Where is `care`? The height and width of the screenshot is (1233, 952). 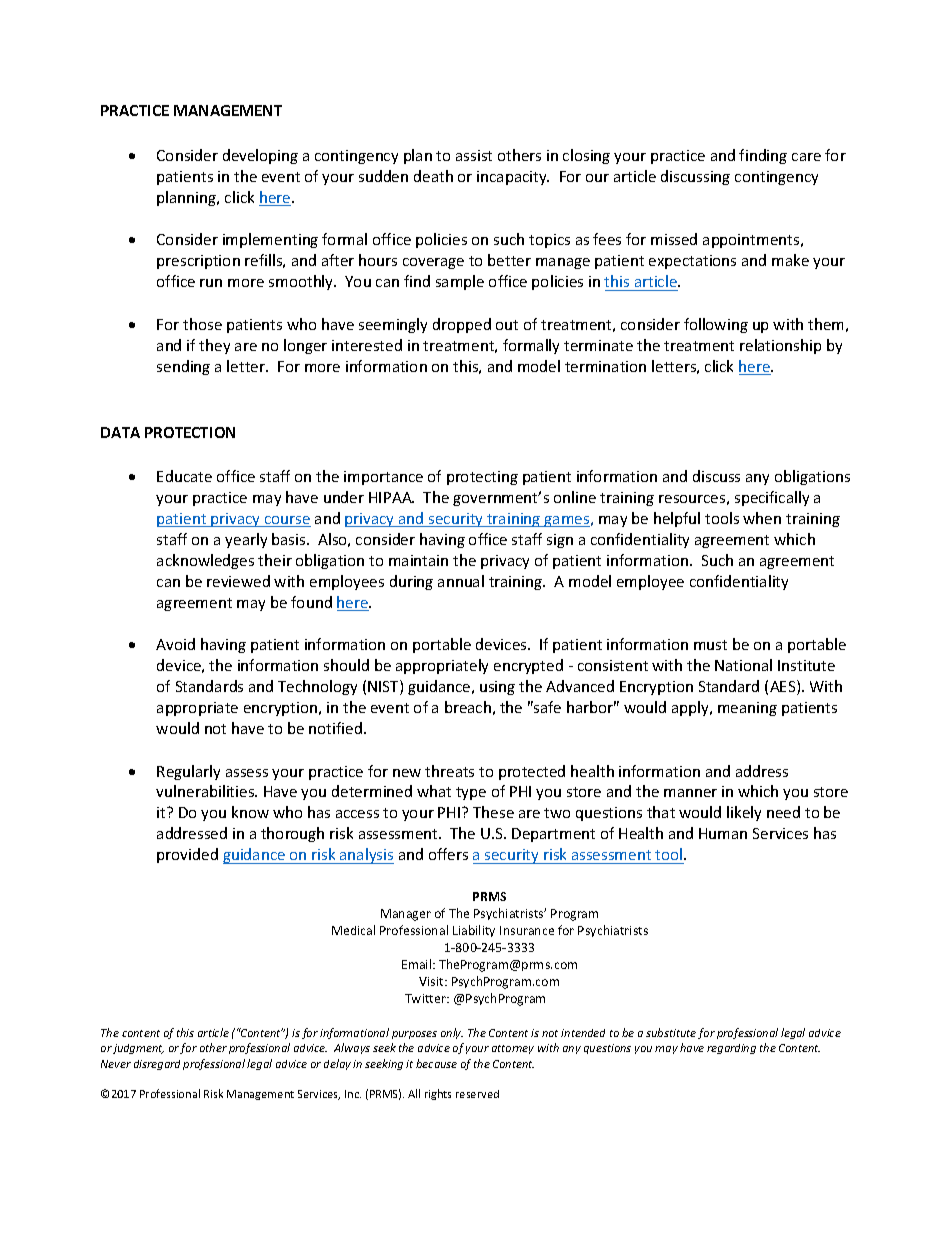
care is located at coordinates (806, 157).
